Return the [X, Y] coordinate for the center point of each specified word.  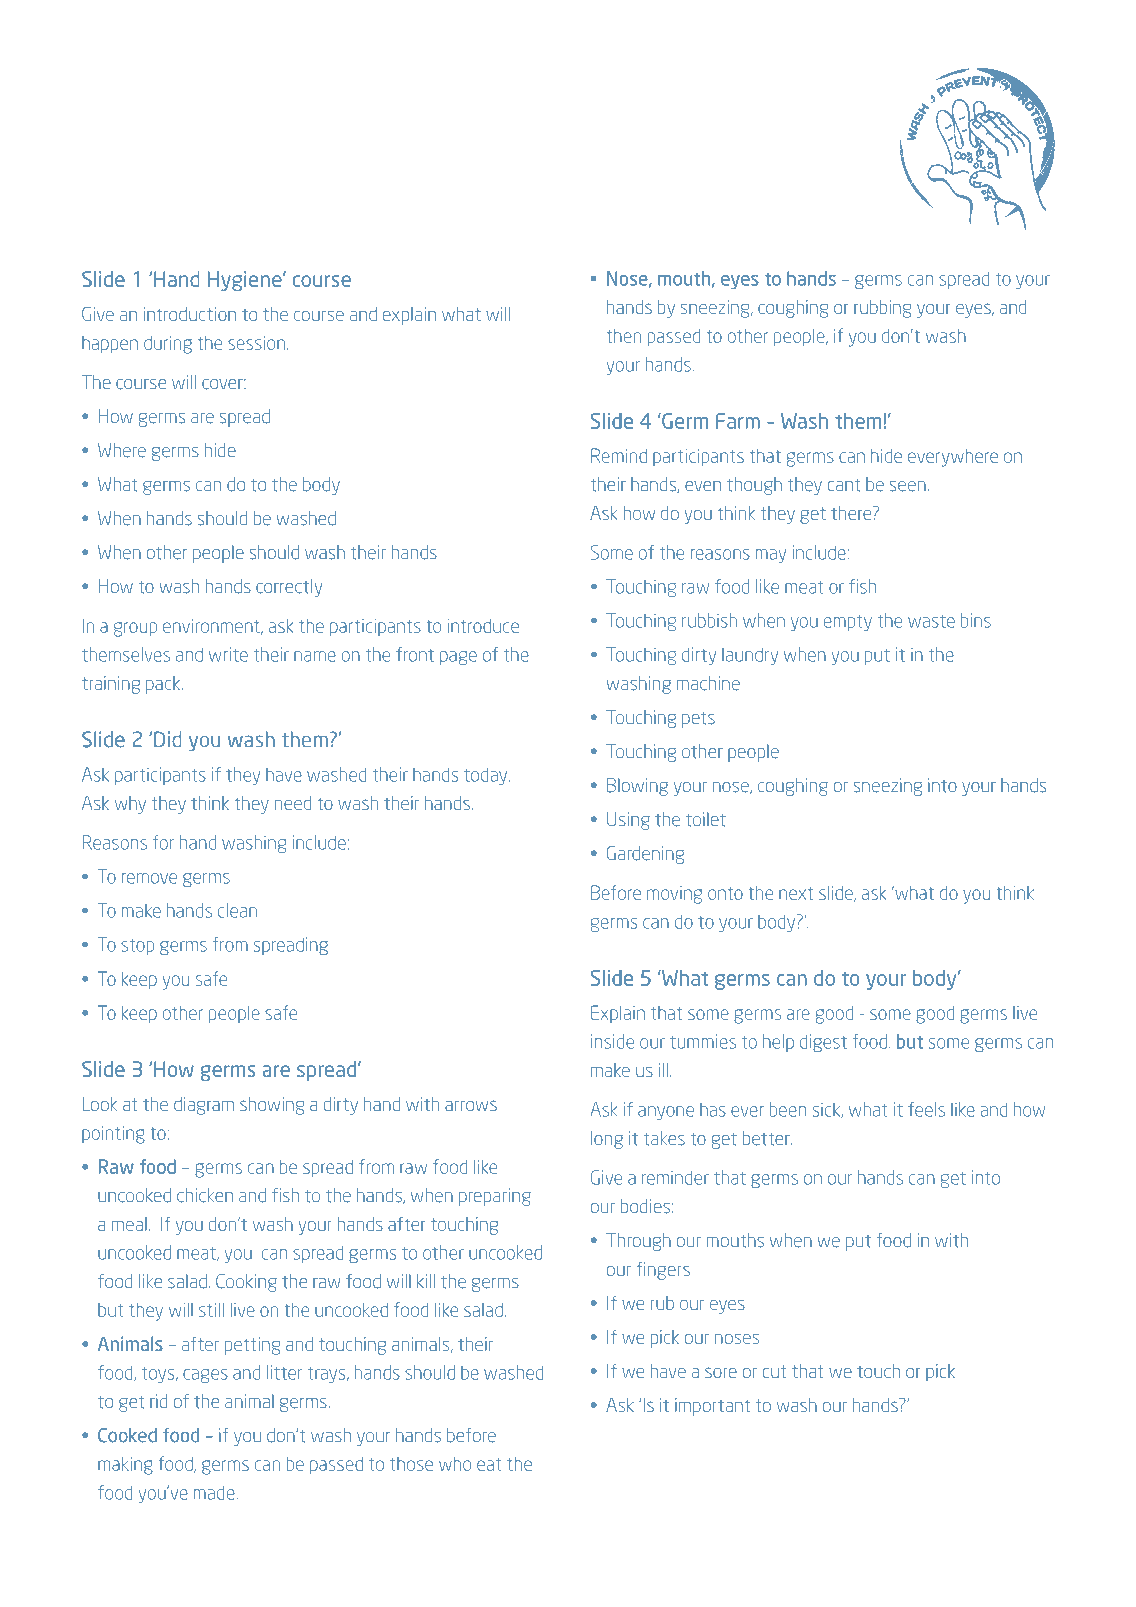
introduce [483, 626]
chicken [205, 1195]
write [228, 654]
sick [827, 1110]
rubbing [882, 309]
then [624, 336]
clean [237, 910]
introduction [190, 314]
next [796, 893]
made [215, 1492]
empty [848, 623]
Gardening [645, 855]
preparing [495, 1197]
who [455, 1464]
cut [774, 1371]
